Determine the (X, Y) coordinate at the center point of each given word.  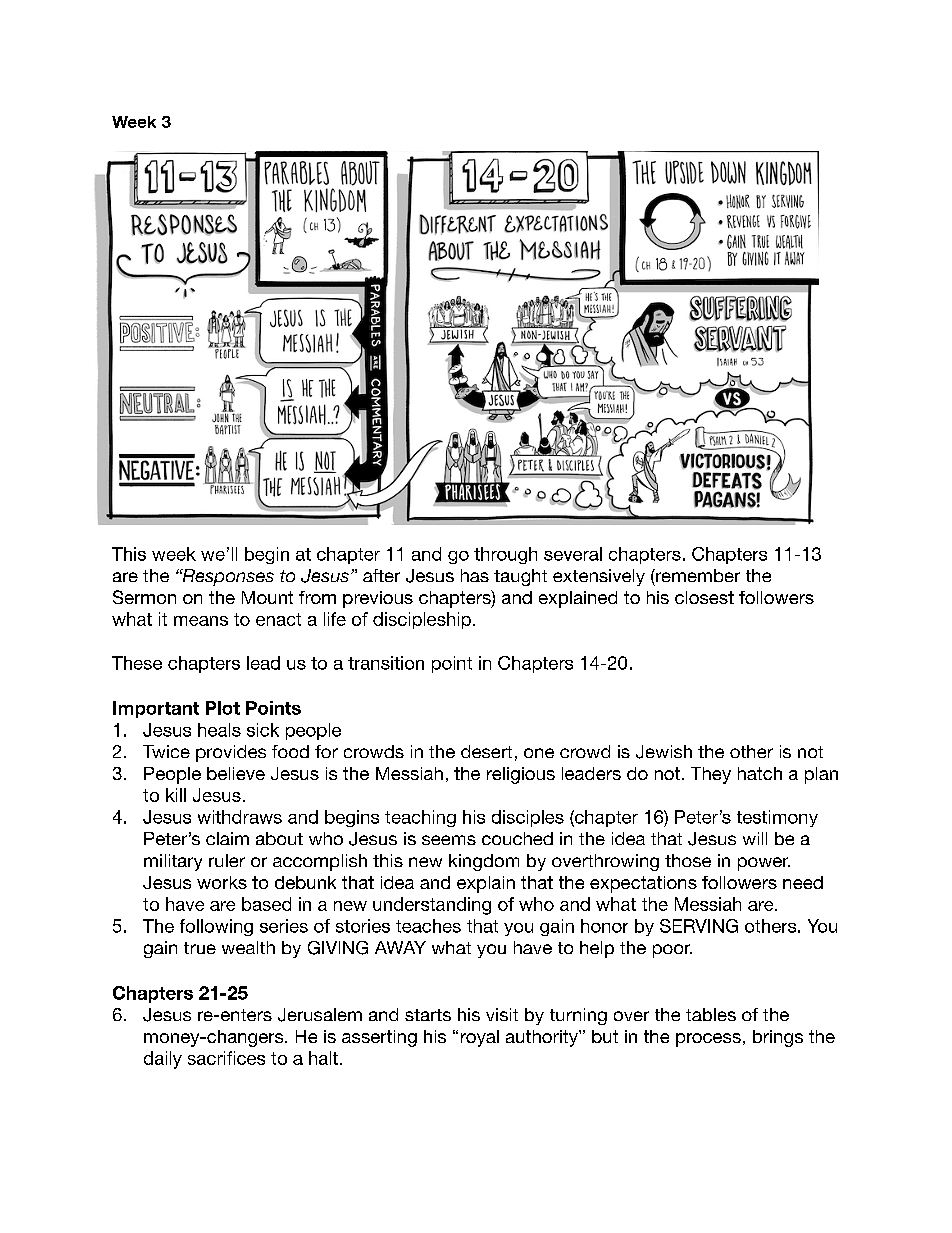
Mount (267, 597)
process (708, 1040)
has (475, 575)
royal (480, 1038)
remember (697, 575)
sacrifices (226, 1058)
